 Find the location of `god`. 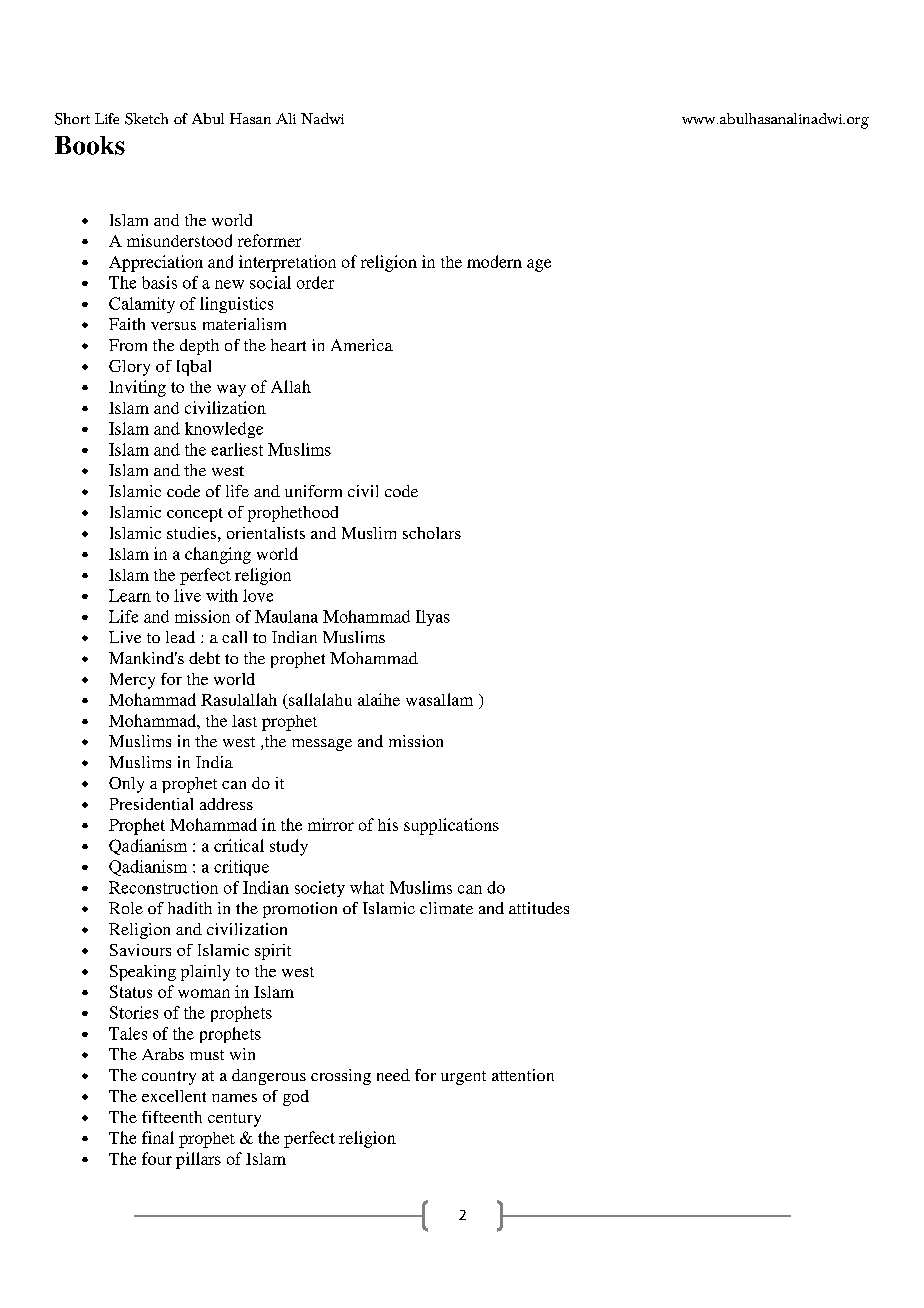

god is located at coordinates (296, 1098).
